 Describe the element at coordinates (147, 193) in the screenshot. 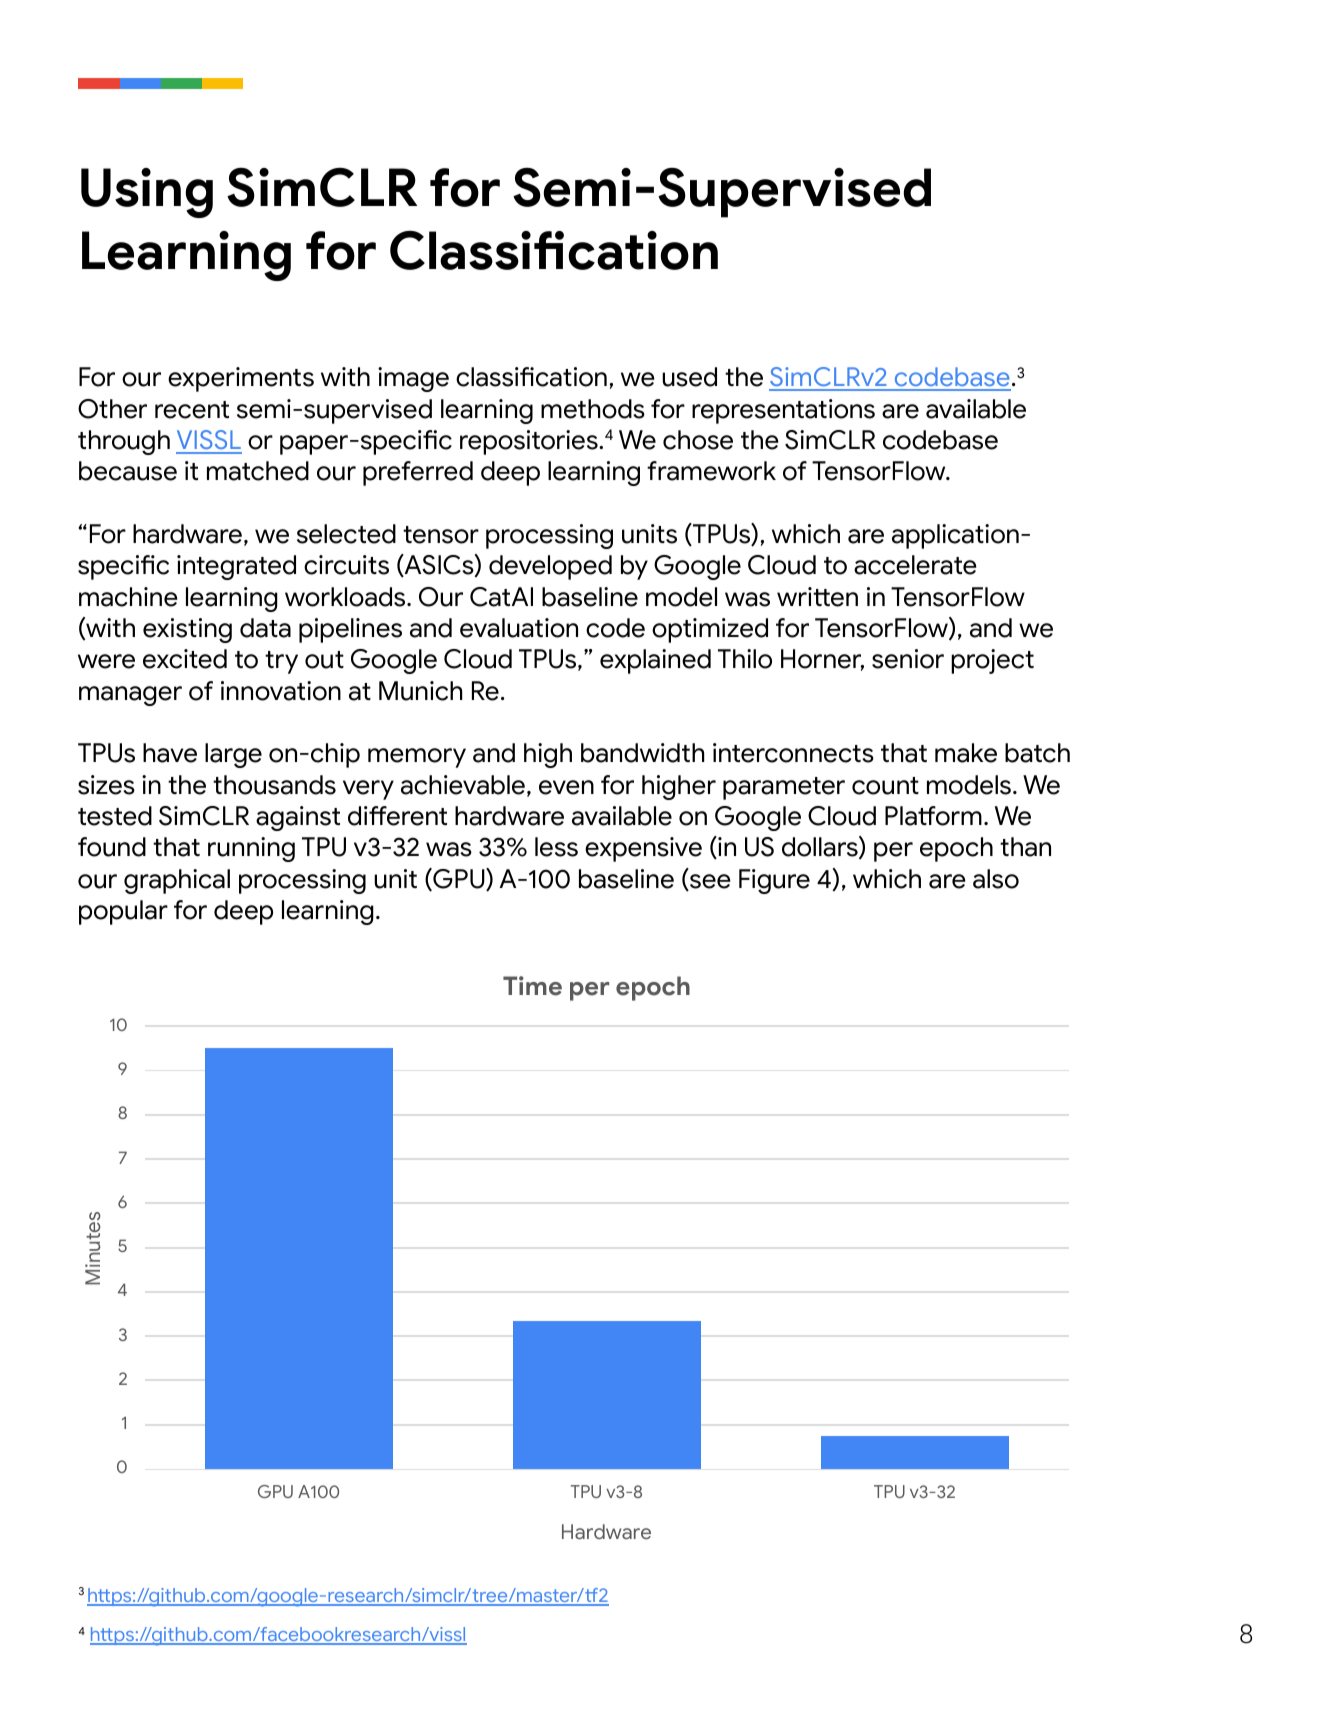

I see `Using` at that location.
